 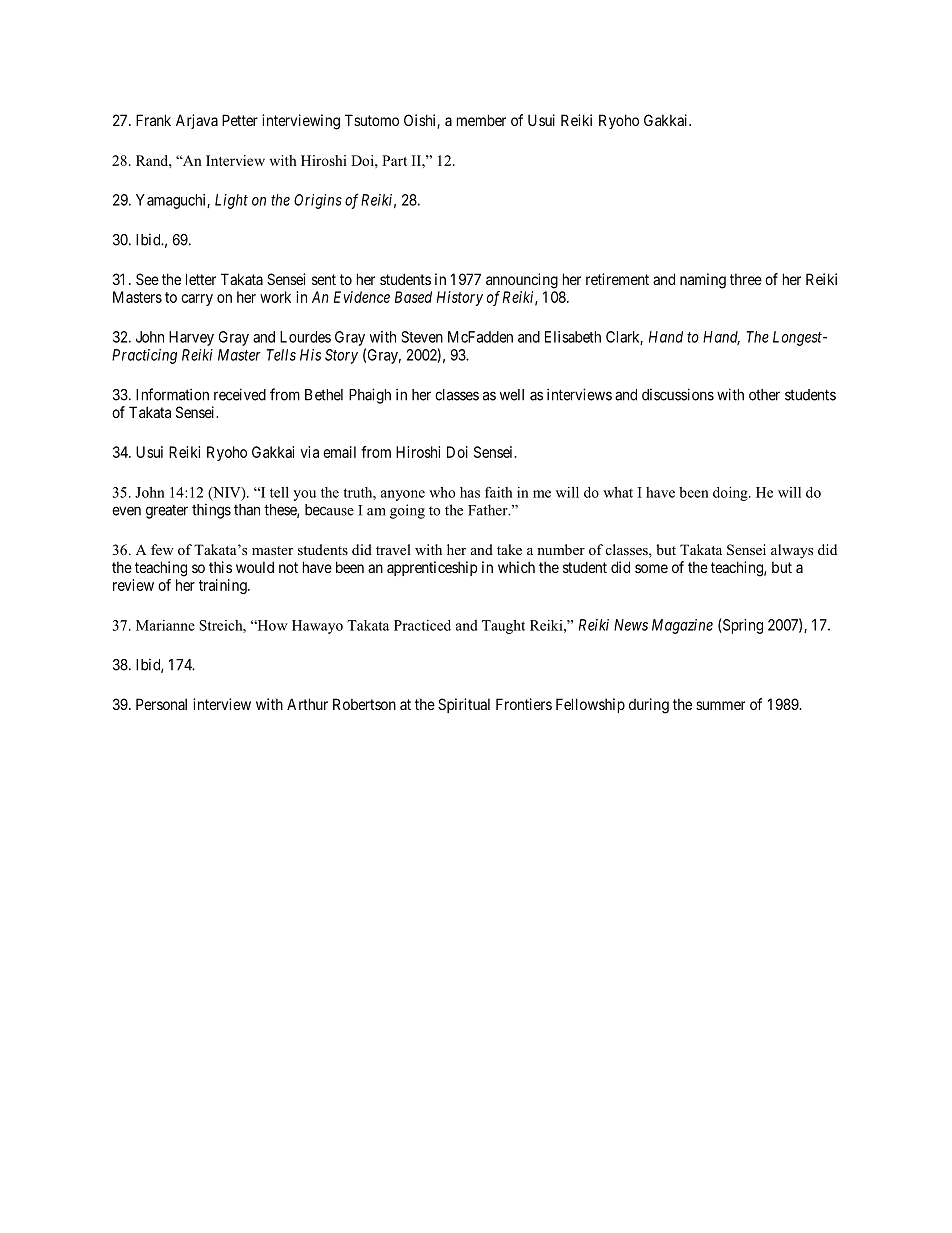 I want to click on member, so click(x=481, y=120).
